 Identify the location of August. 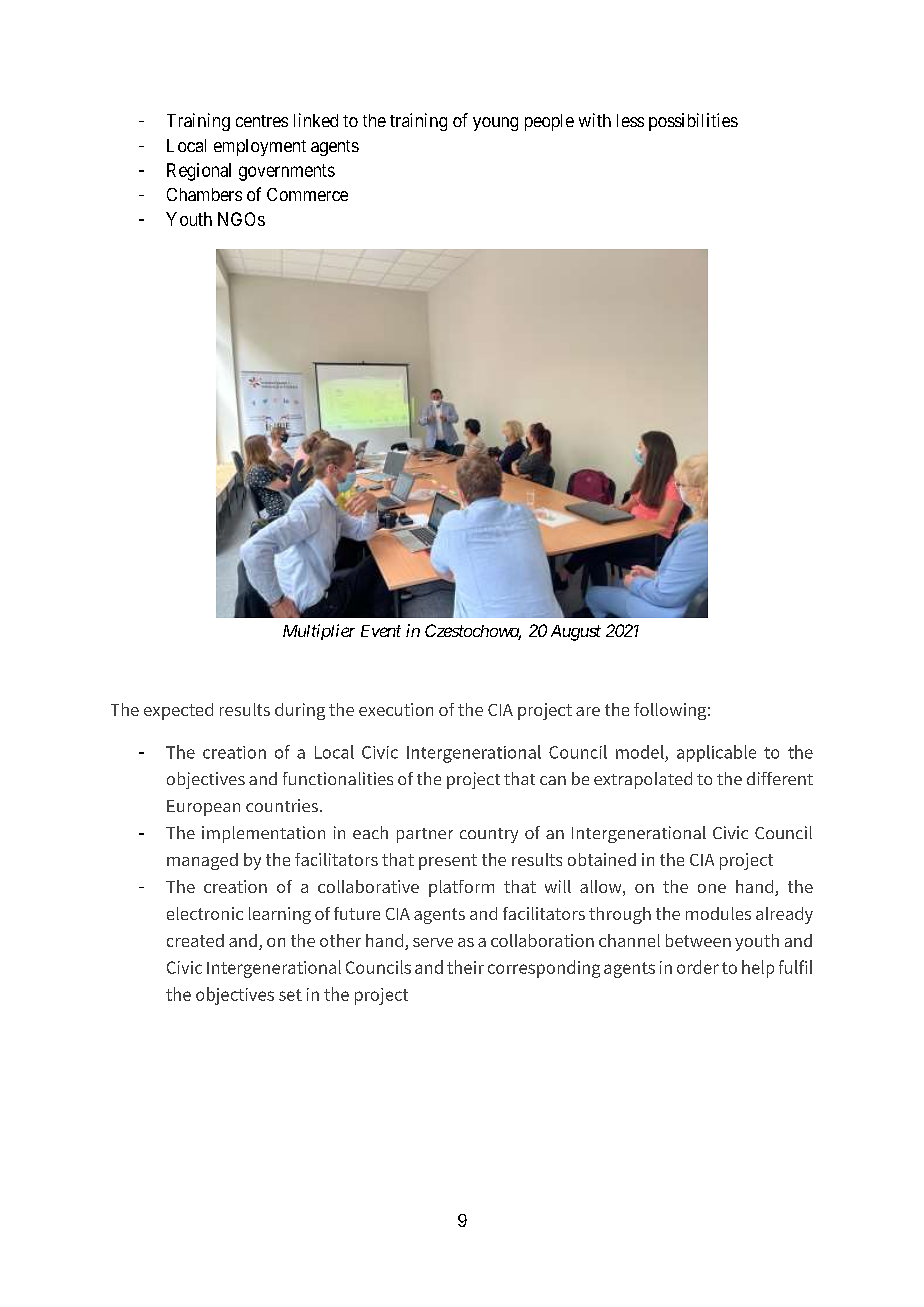
(576, 633).
